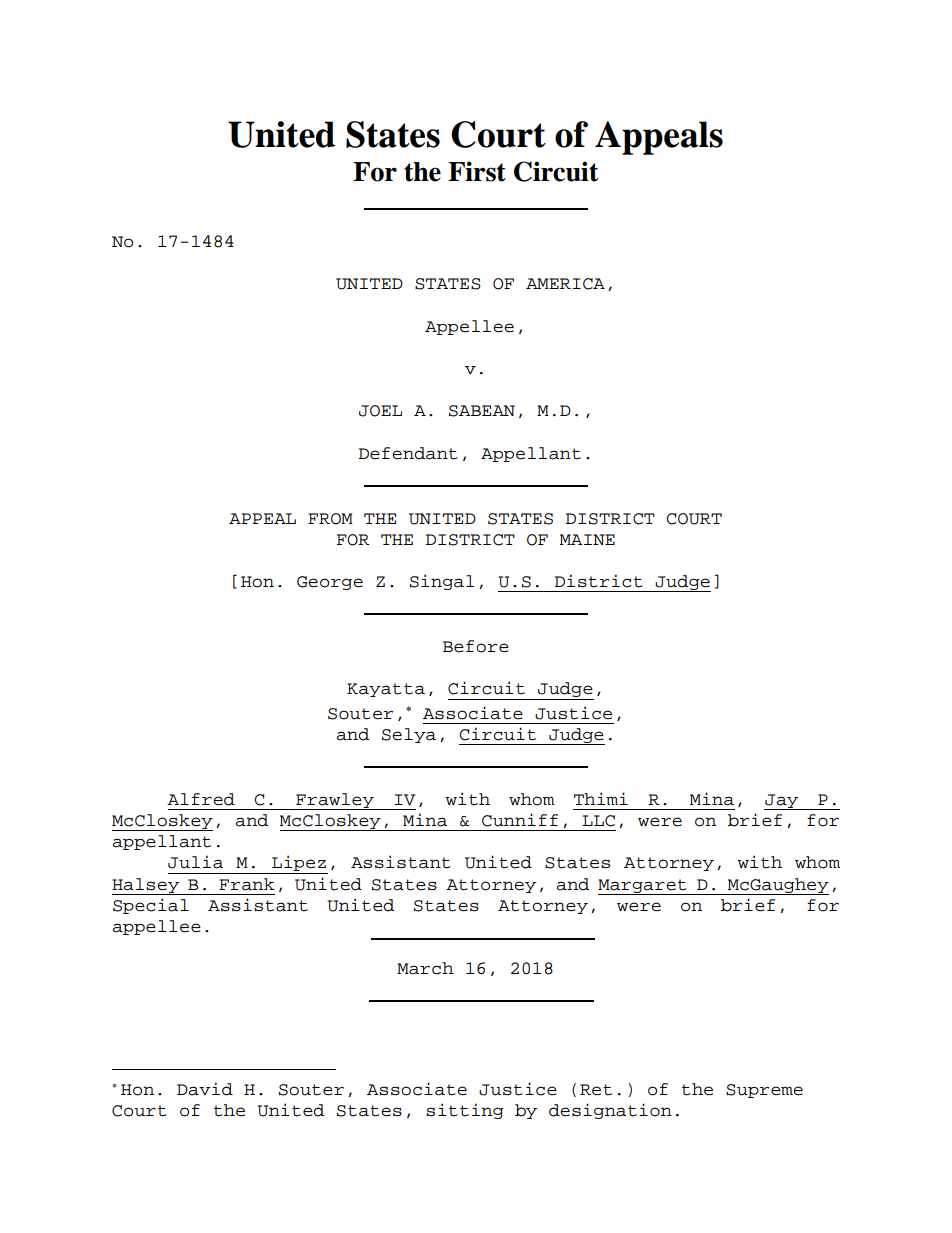  I want to click on sitting, so click(465, 1111).
